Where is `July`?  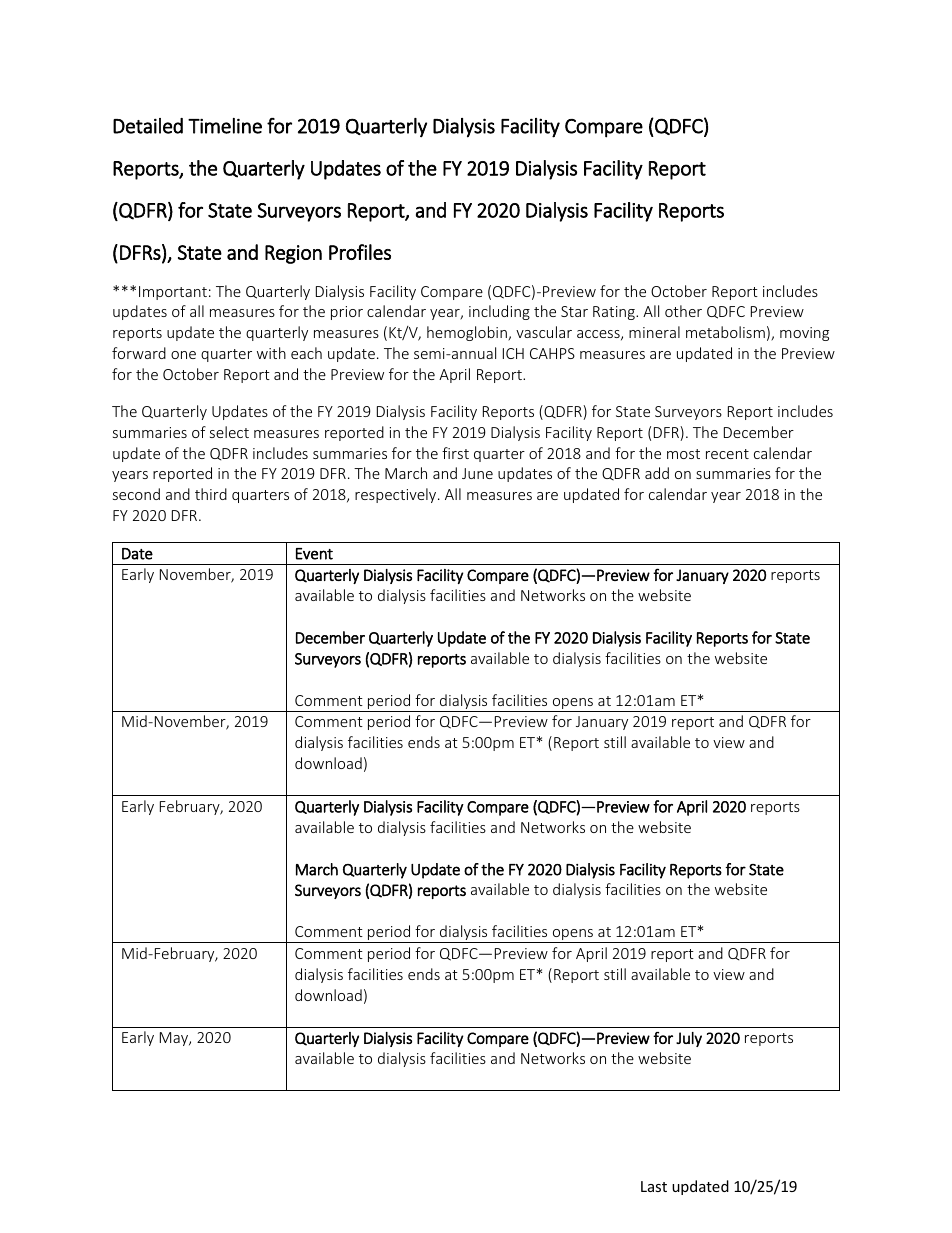 July is located at coordinates (689, 1039).
